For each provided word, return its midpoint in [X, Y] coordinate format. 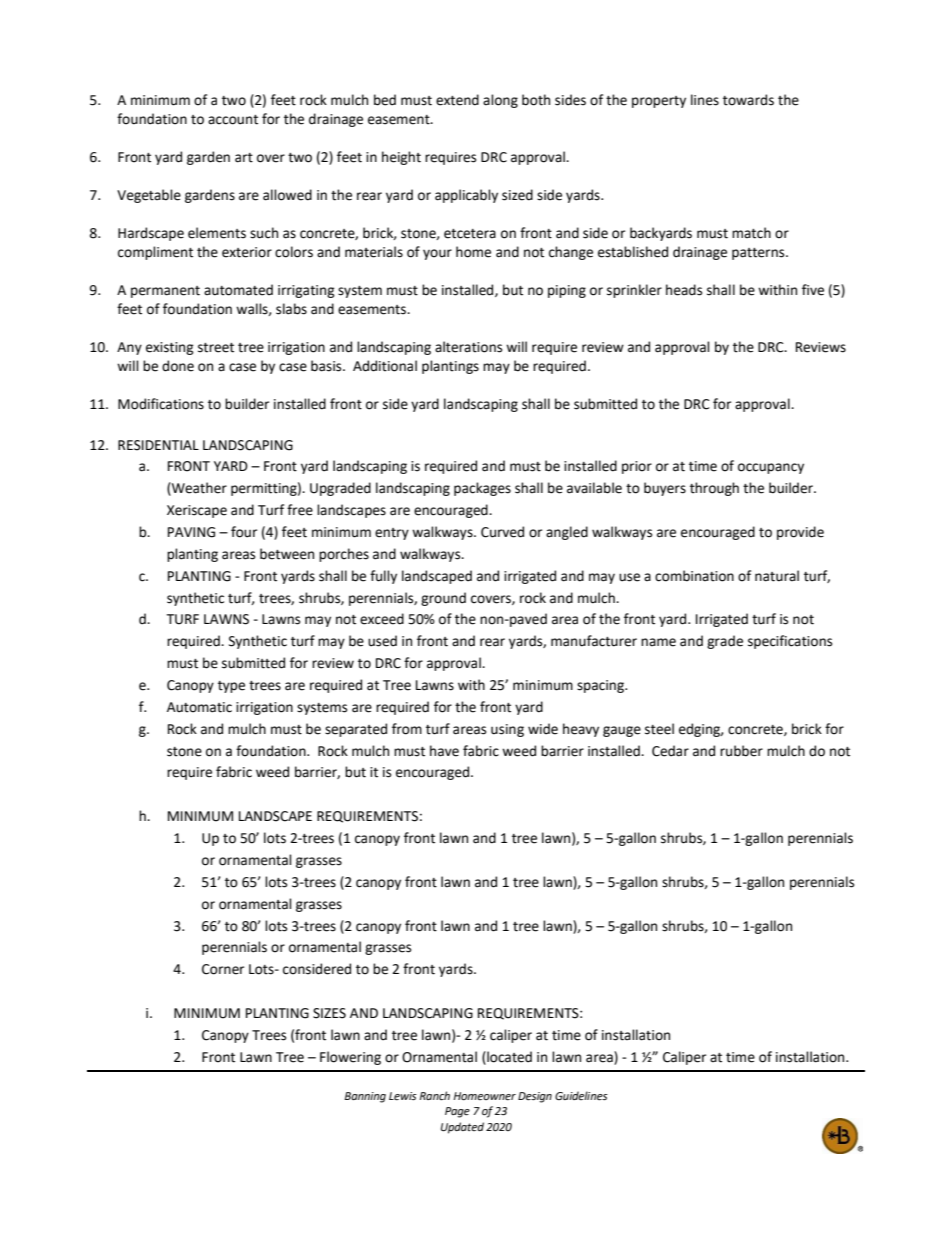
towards [748, 100]
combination [694, 576]
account [233, 120]
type [231, 687]
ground [443, 599]
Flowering [350, 1058]
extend [457, 100]
